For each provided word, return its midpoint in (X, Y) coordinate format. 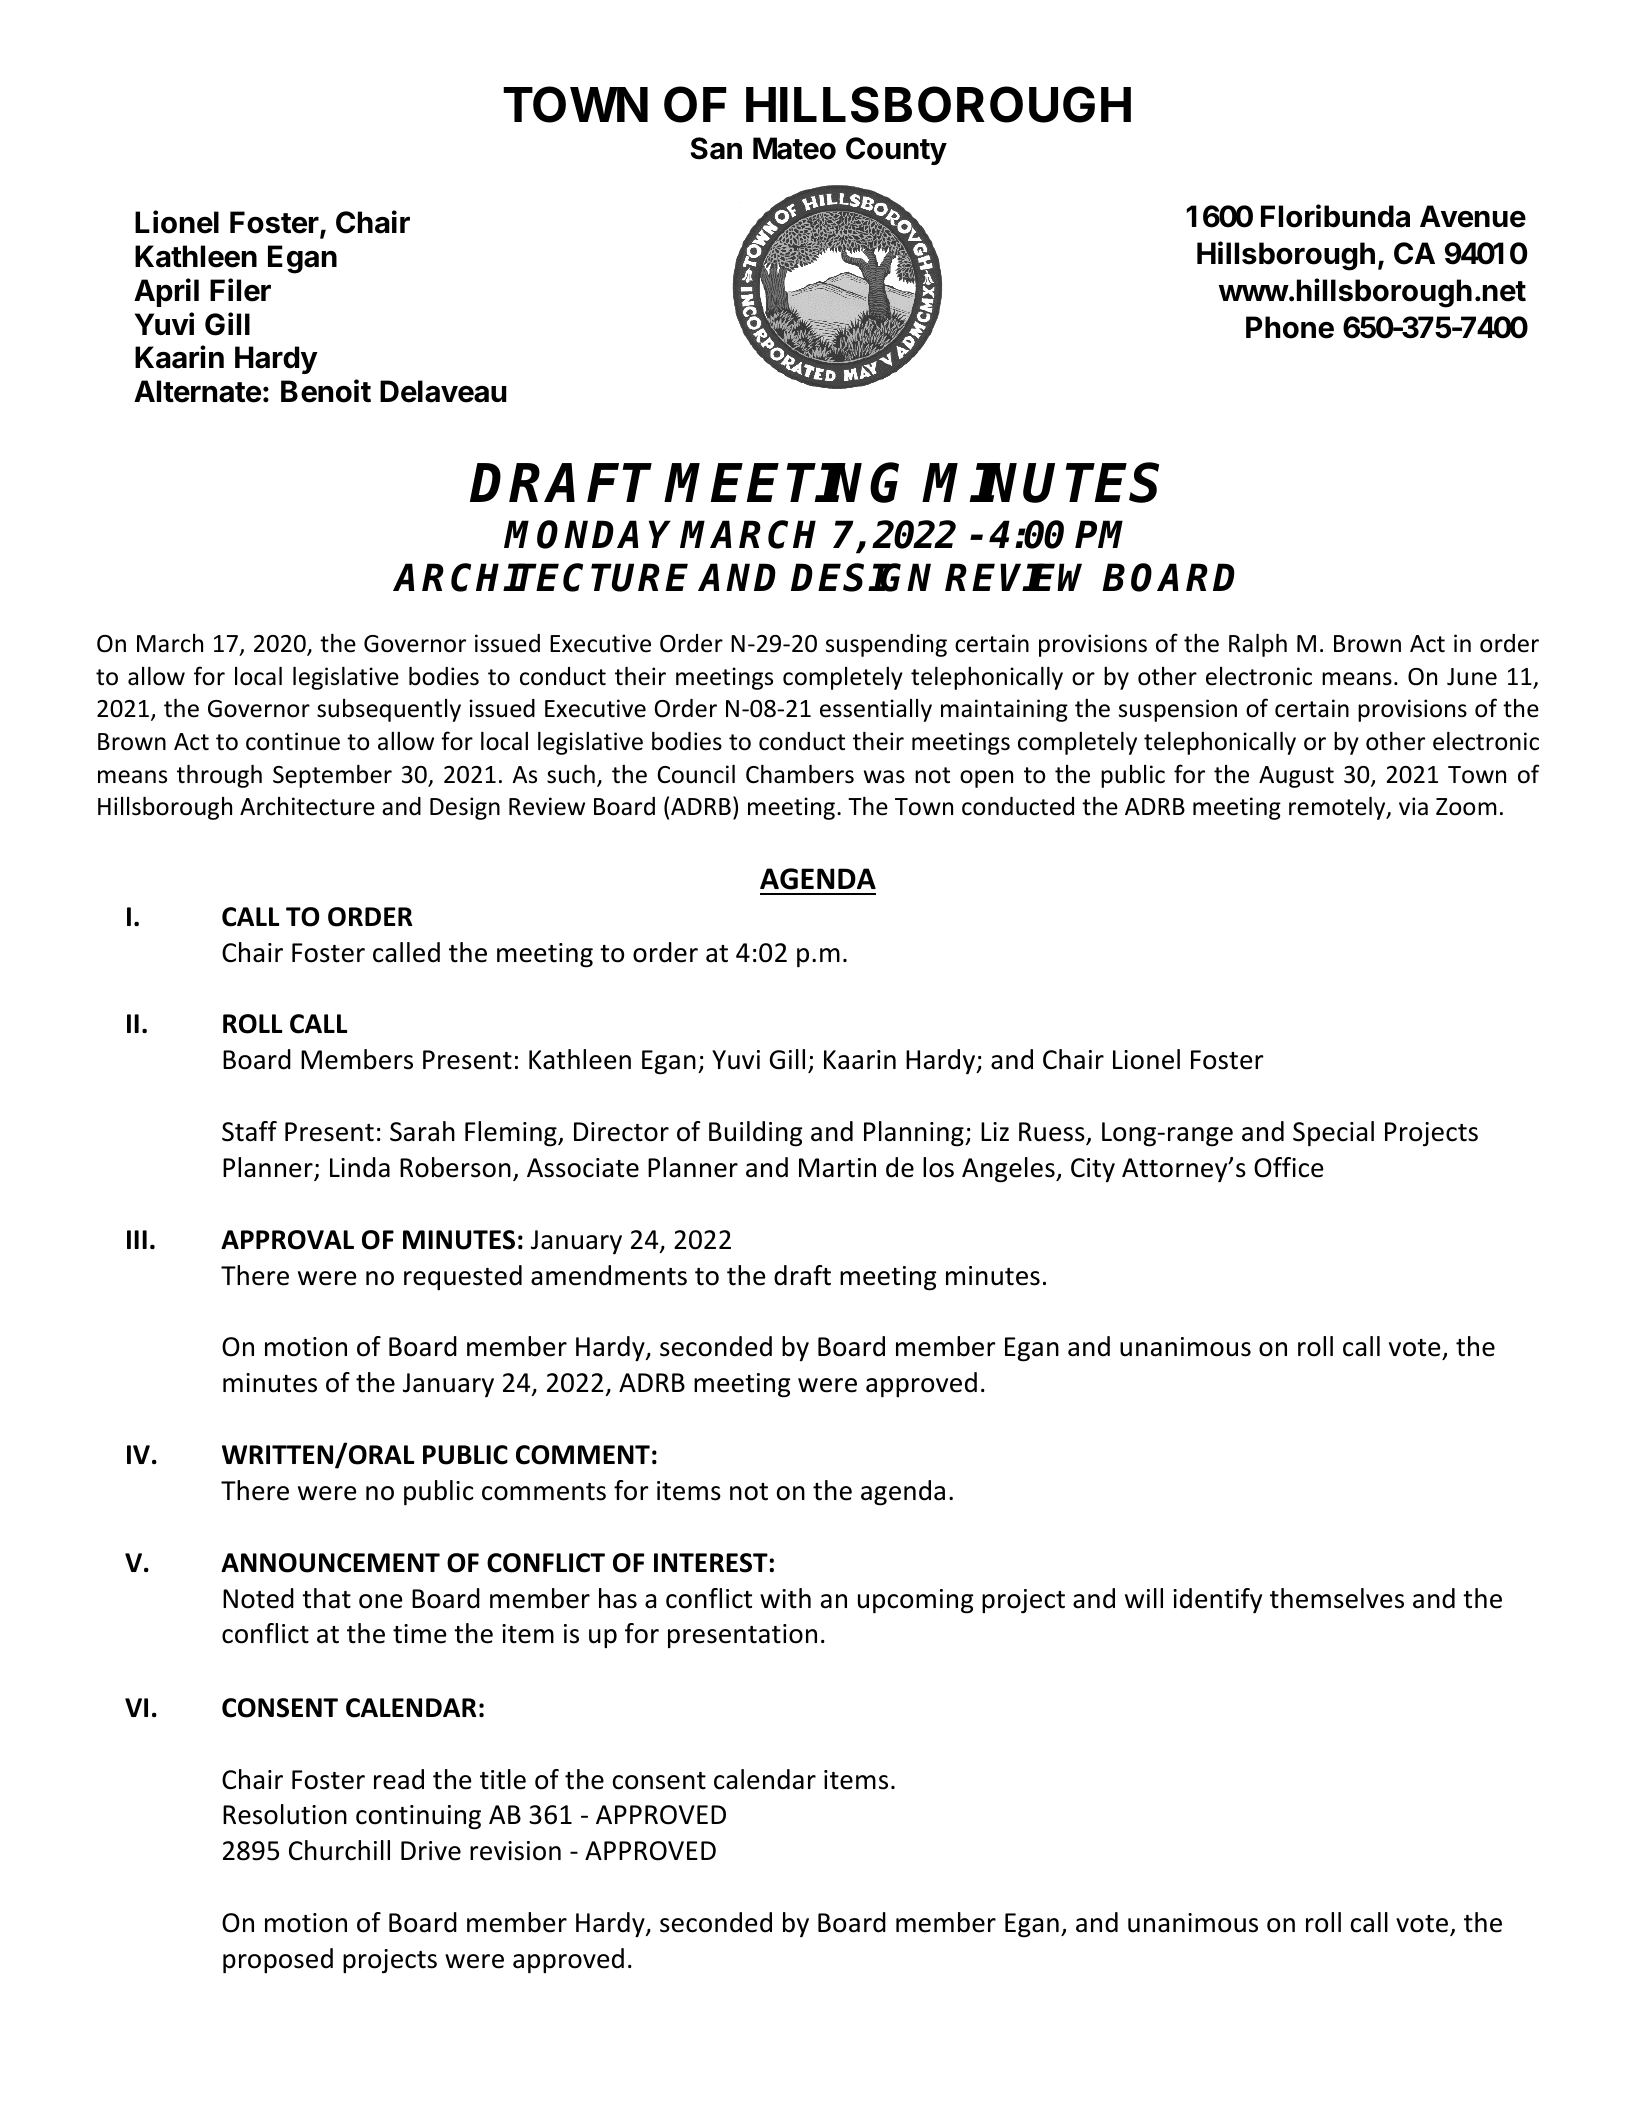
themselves (1337, 1598)
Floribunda (1335, 216)
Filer (240, 290)
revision (515, 1851)
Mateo (794, 148)
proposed (278, 1961)
